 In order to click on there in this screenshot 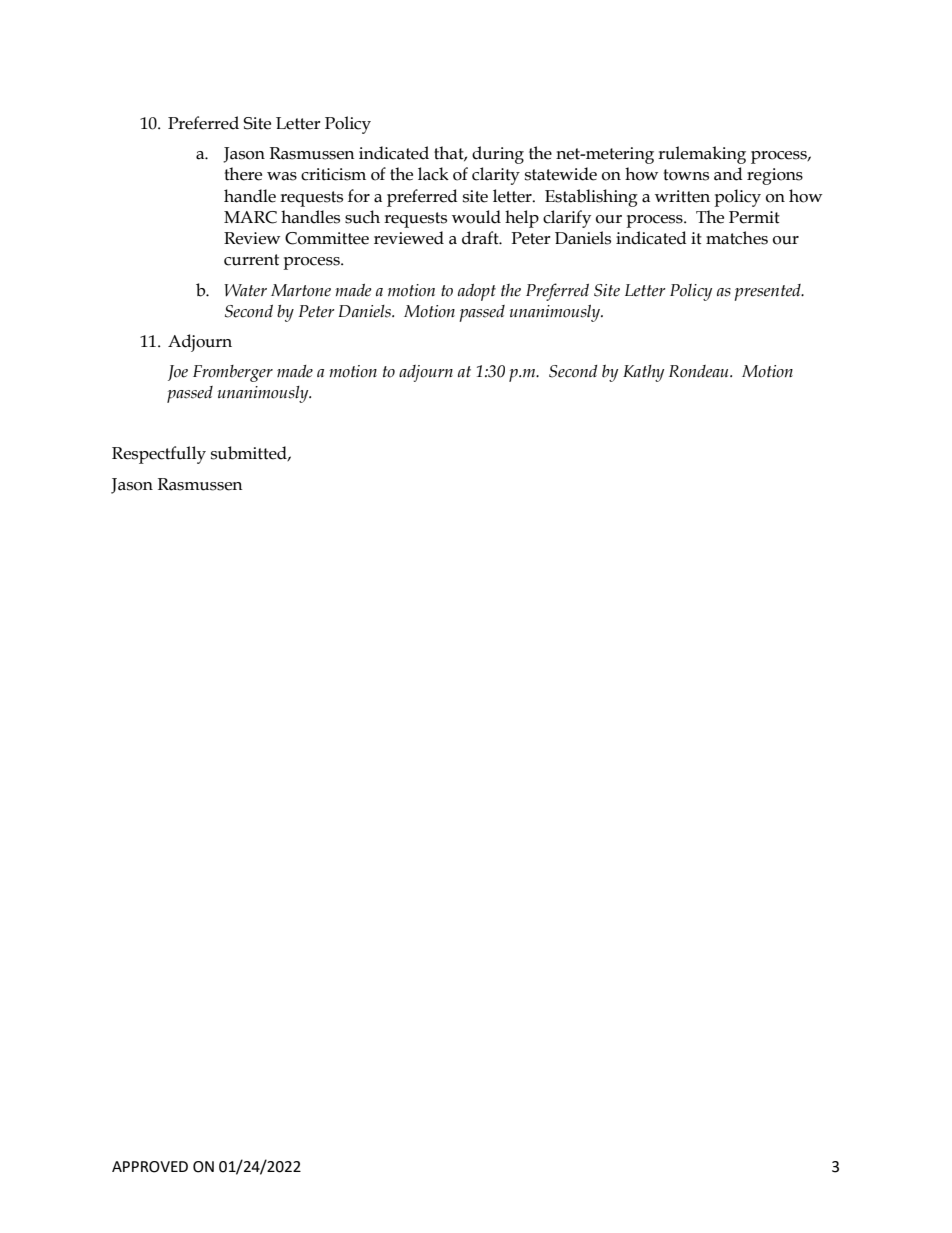, I will do `click(243, 174)`.
